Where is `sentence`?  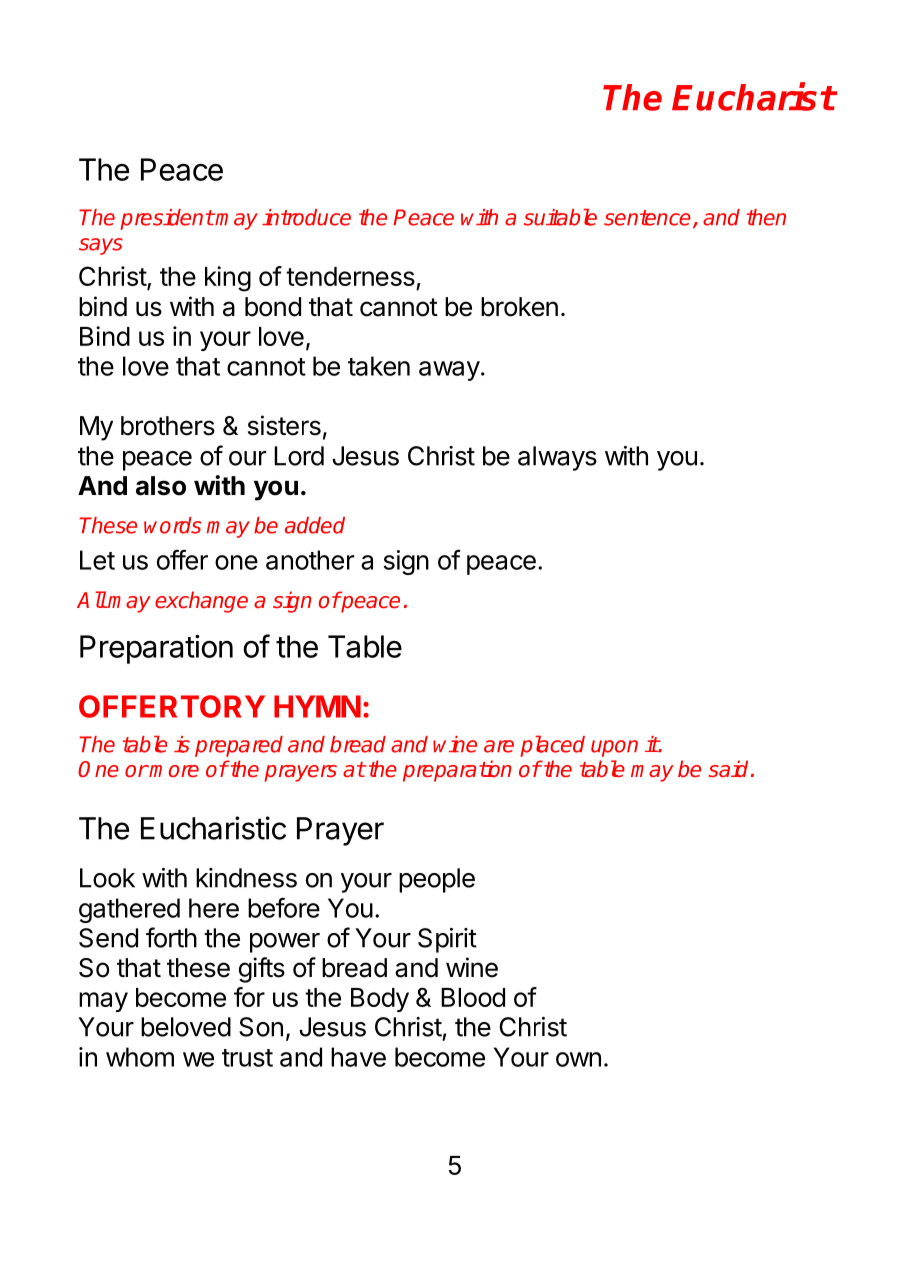 sentence is located at coordinates (647, 218).
